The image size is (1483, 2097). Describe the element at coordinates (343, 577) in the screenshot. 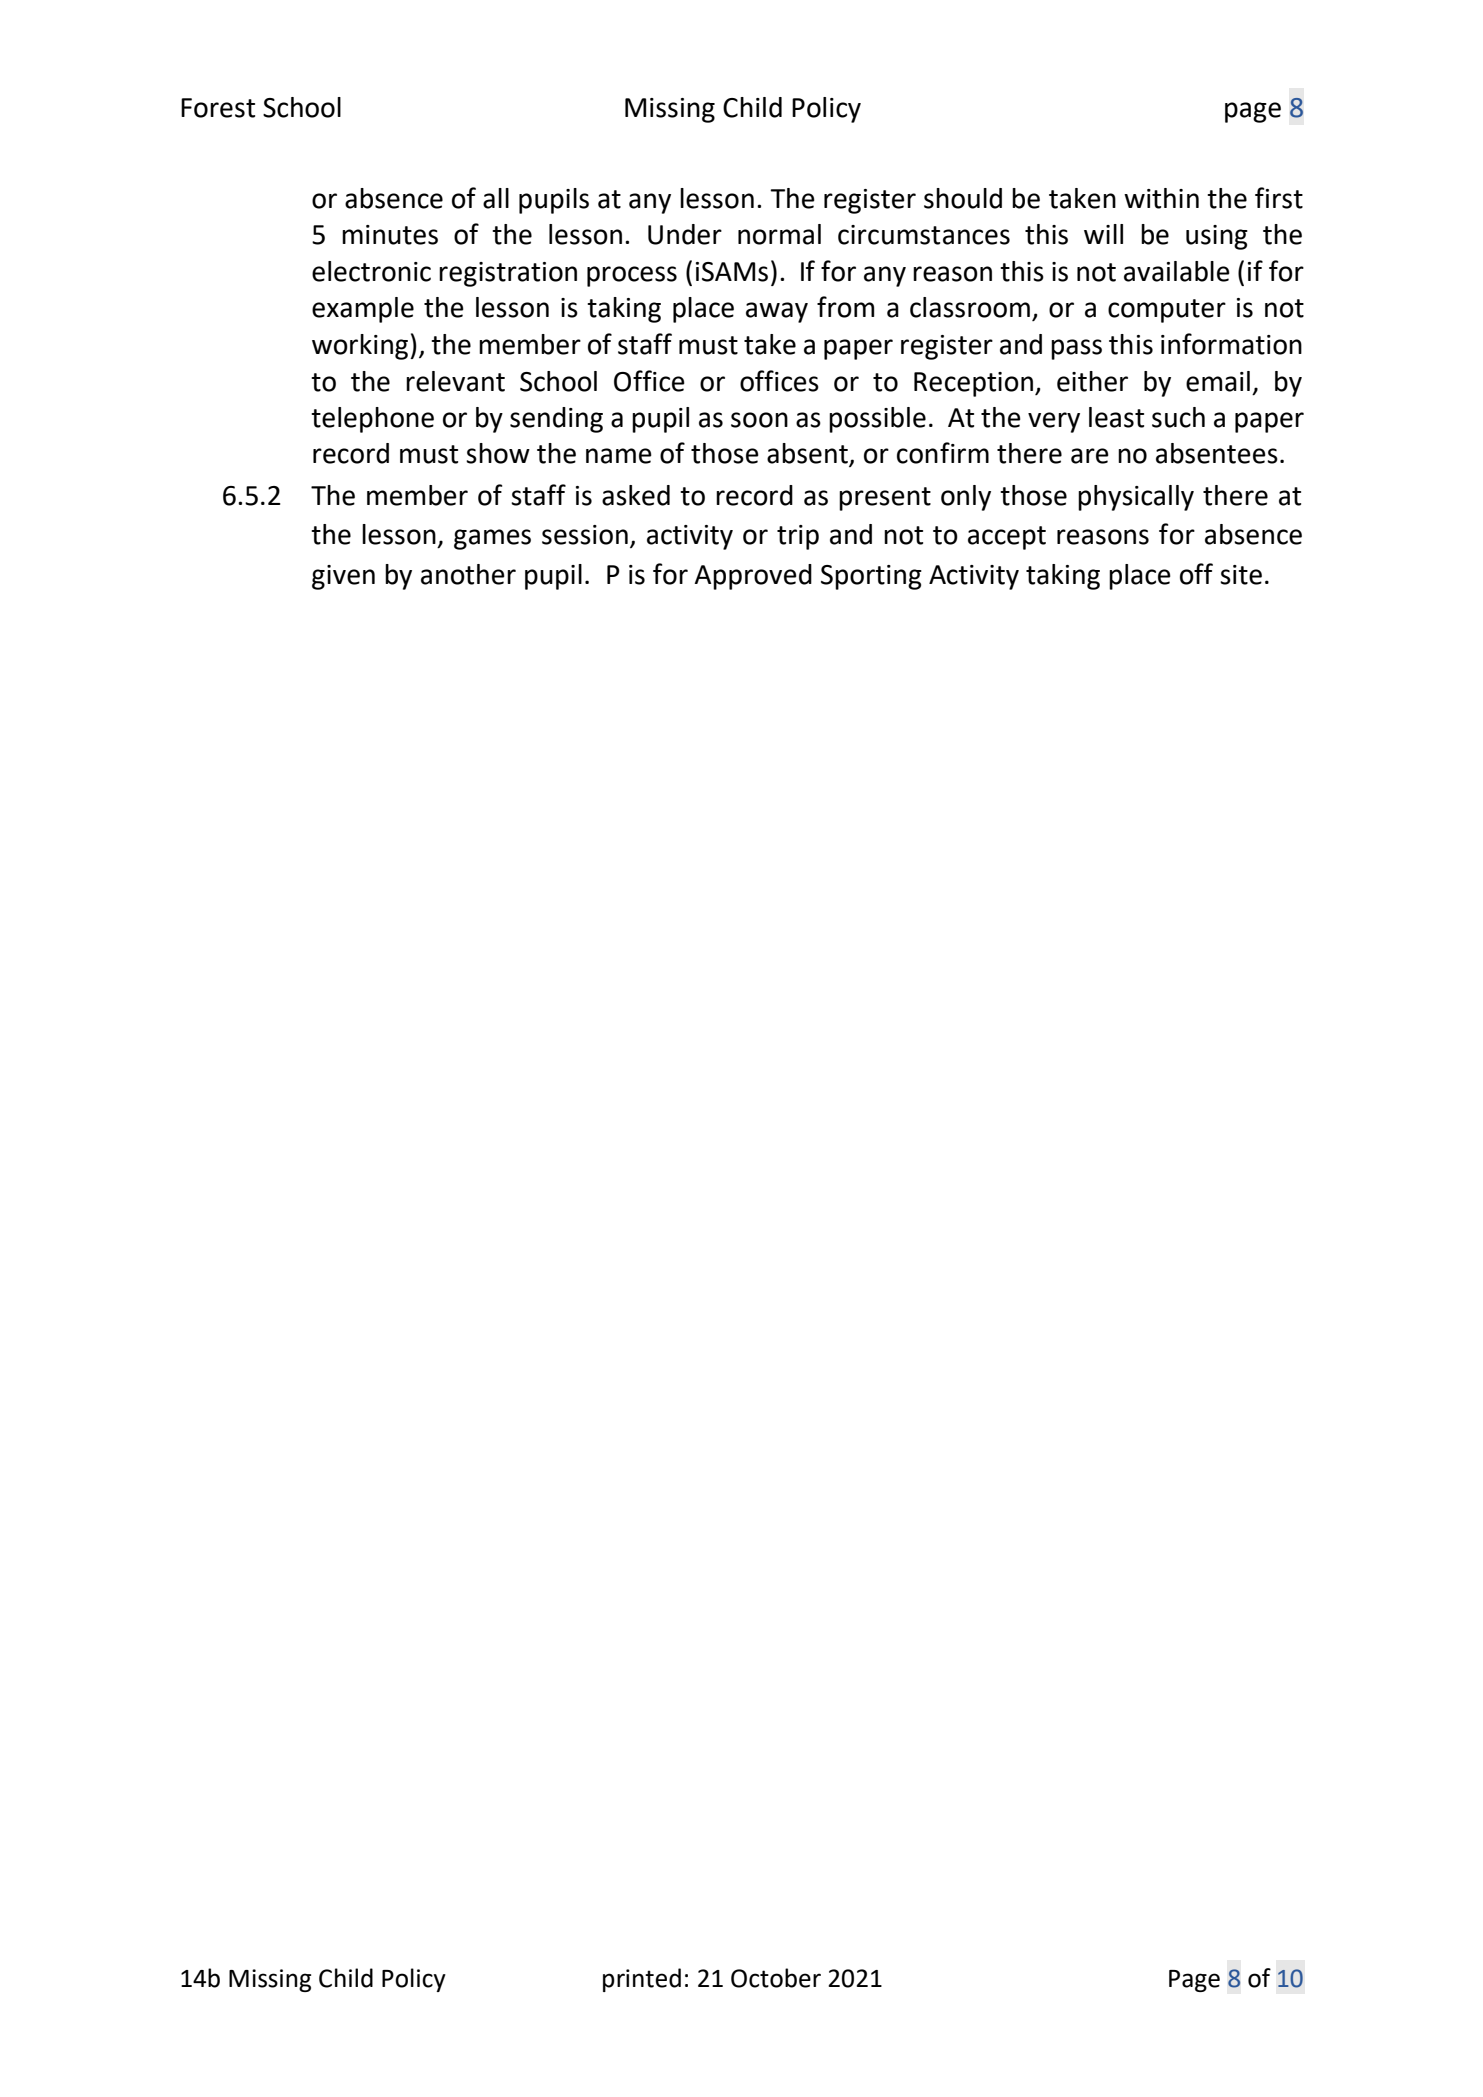

I see `given` at that location.
